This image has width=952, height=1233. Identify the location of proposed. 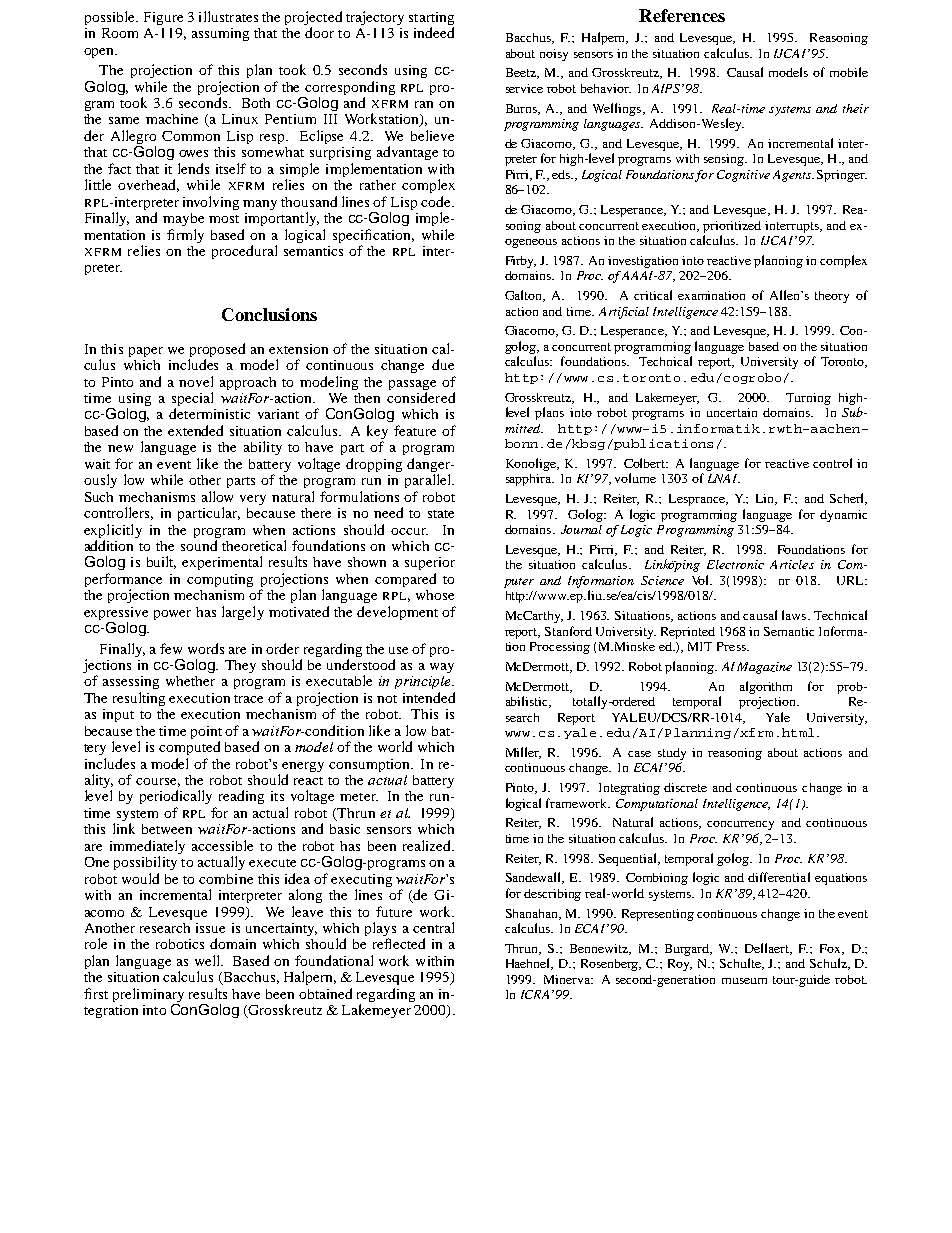
(217, 350).
